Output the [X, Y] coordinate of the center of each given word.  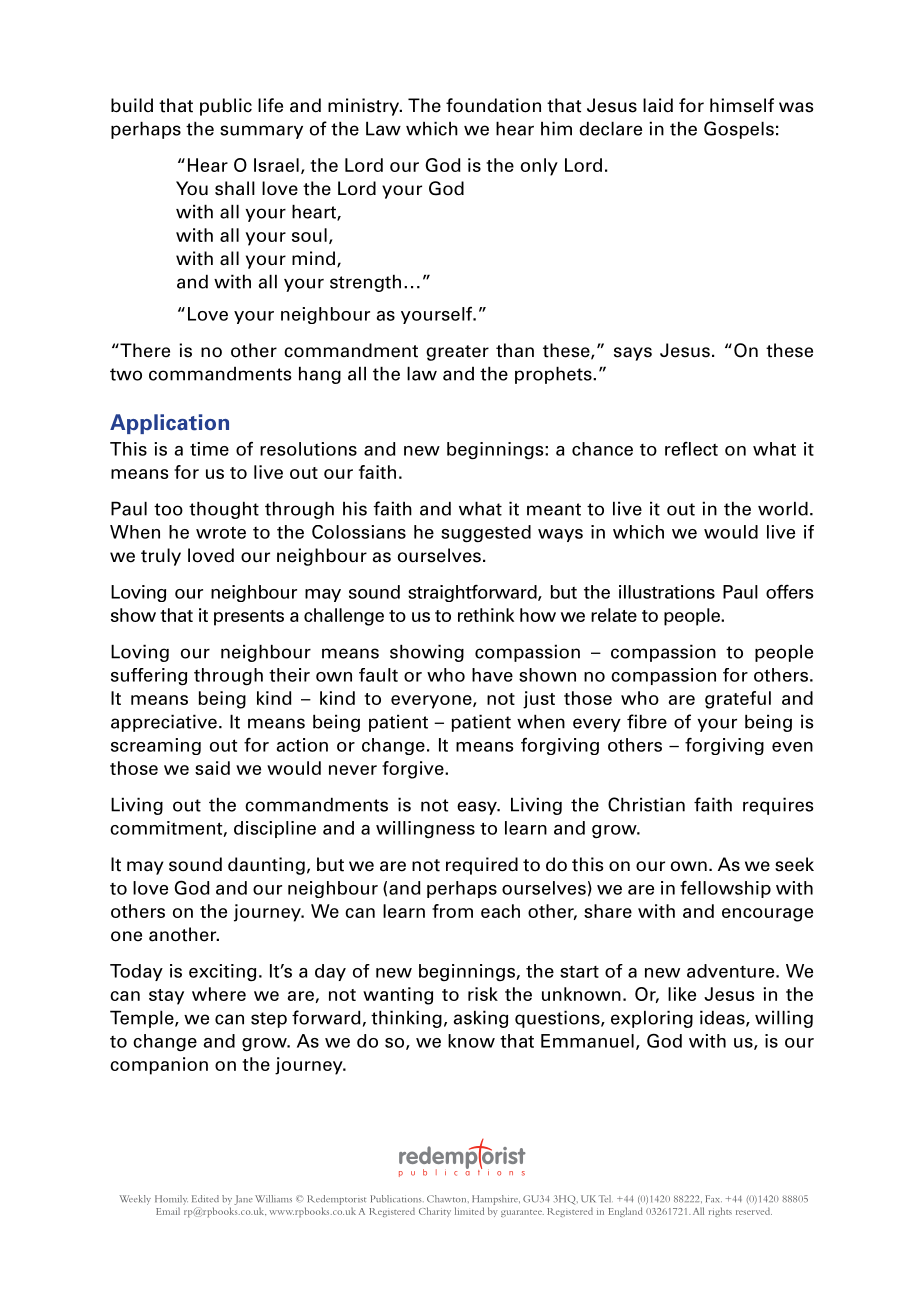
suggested [486, 534]
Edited [205, 1199]
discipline [275, 829]
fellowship [725, 889]
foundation [493, 105]
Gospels [739, 130]
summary [261, 132]
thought [224, 510]
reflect [691, 449]
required [482, 866]
